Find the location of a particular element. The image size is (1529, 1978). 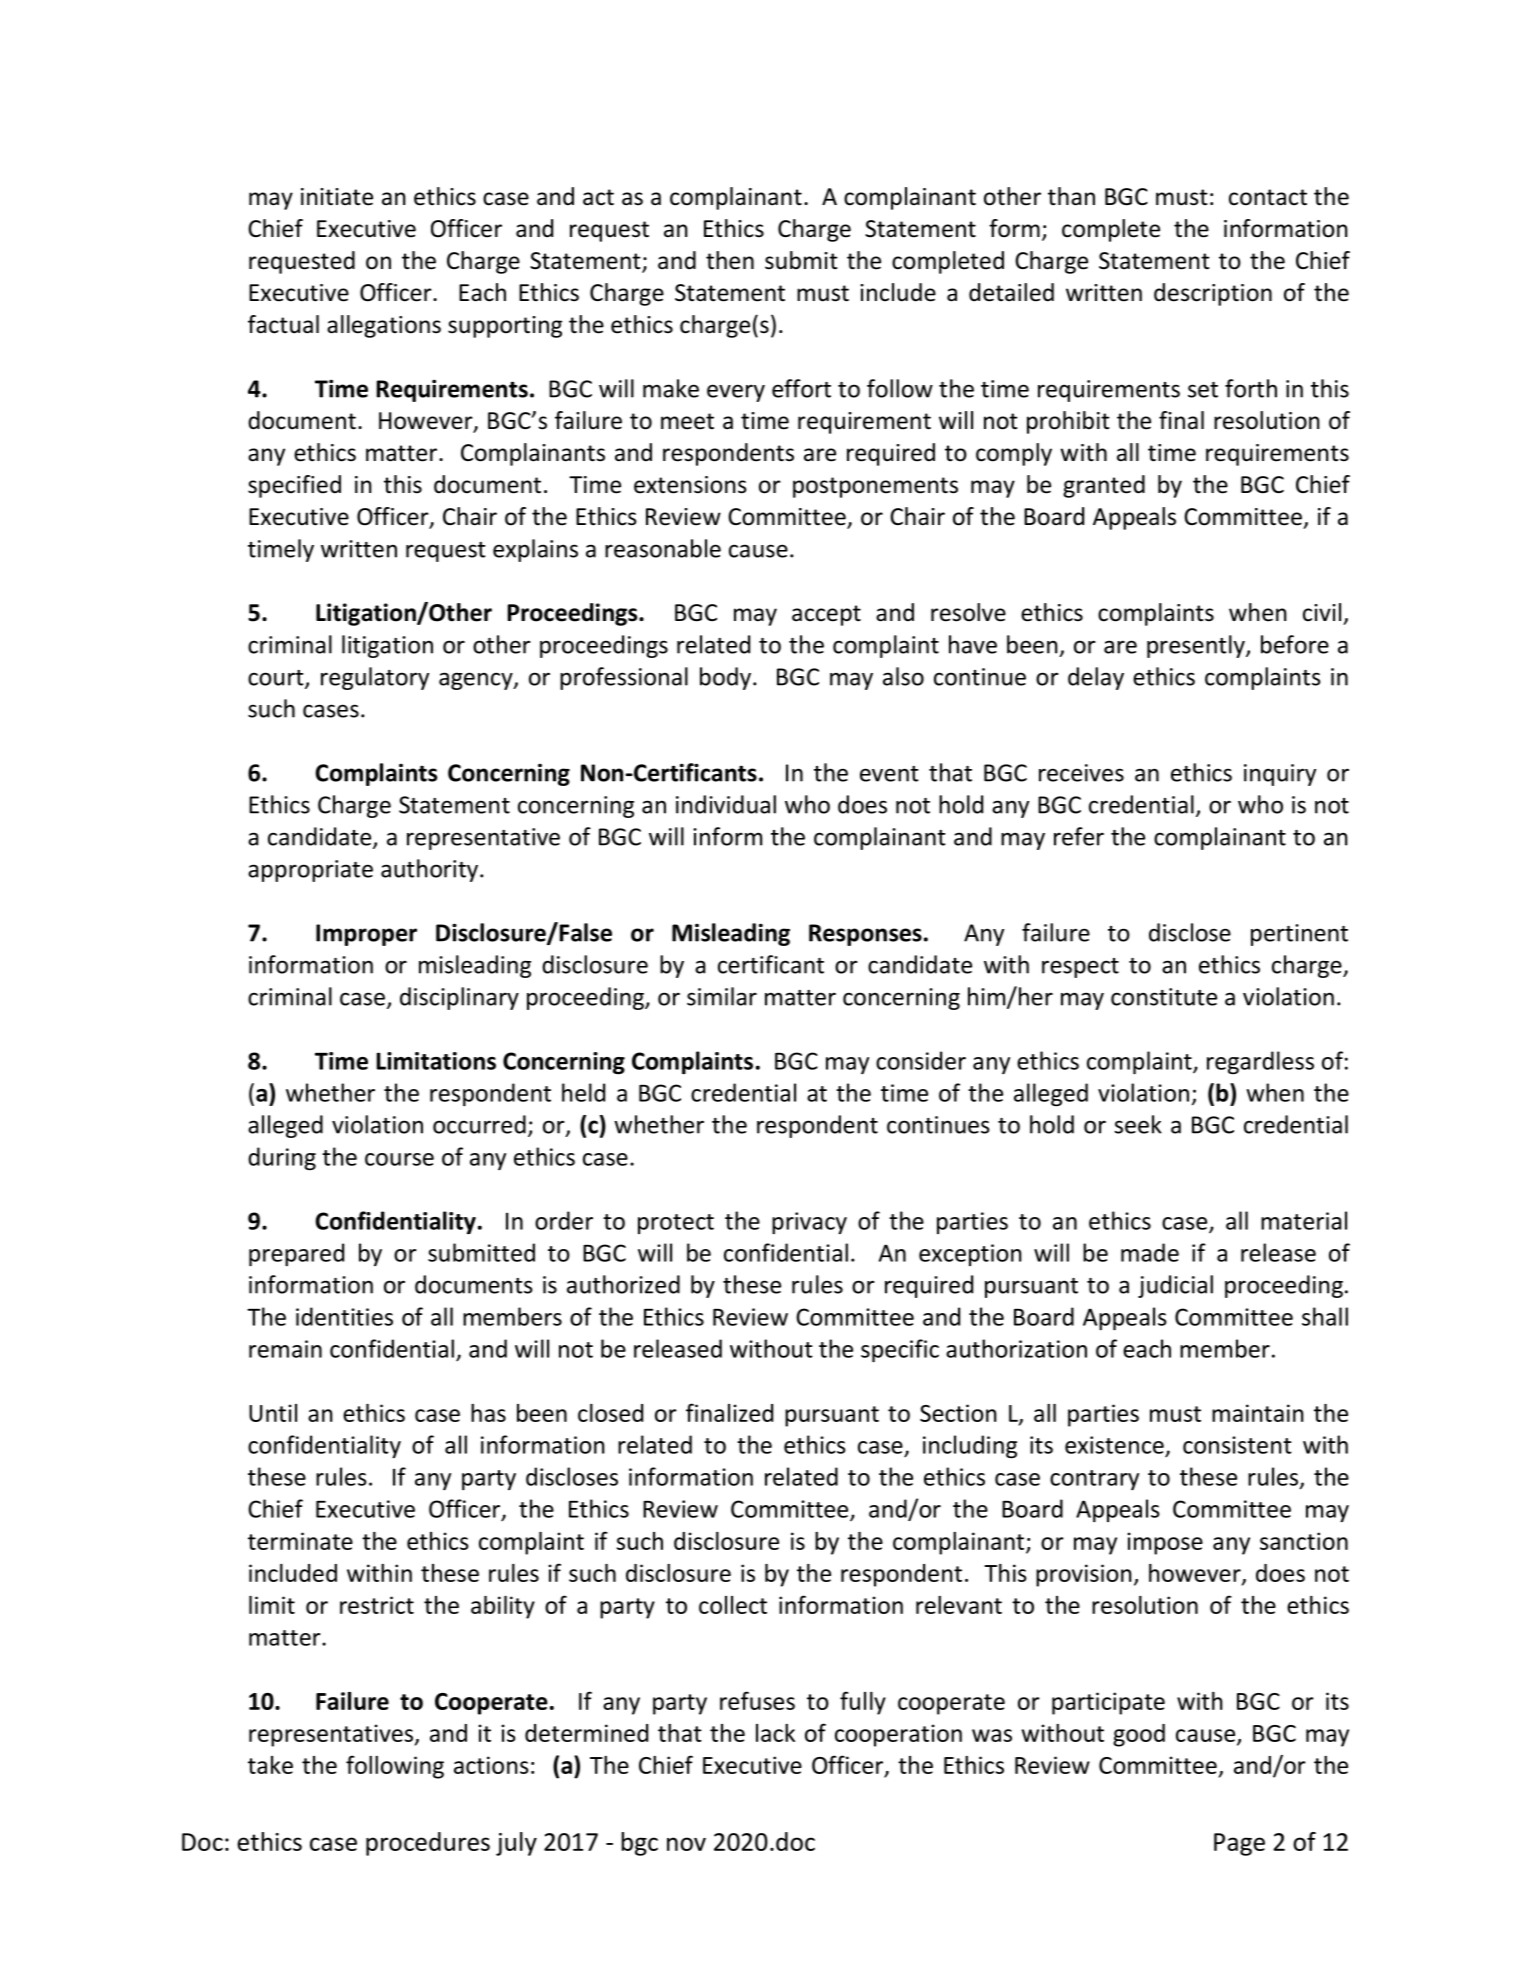

similar is located at coordinates (722, 996).
